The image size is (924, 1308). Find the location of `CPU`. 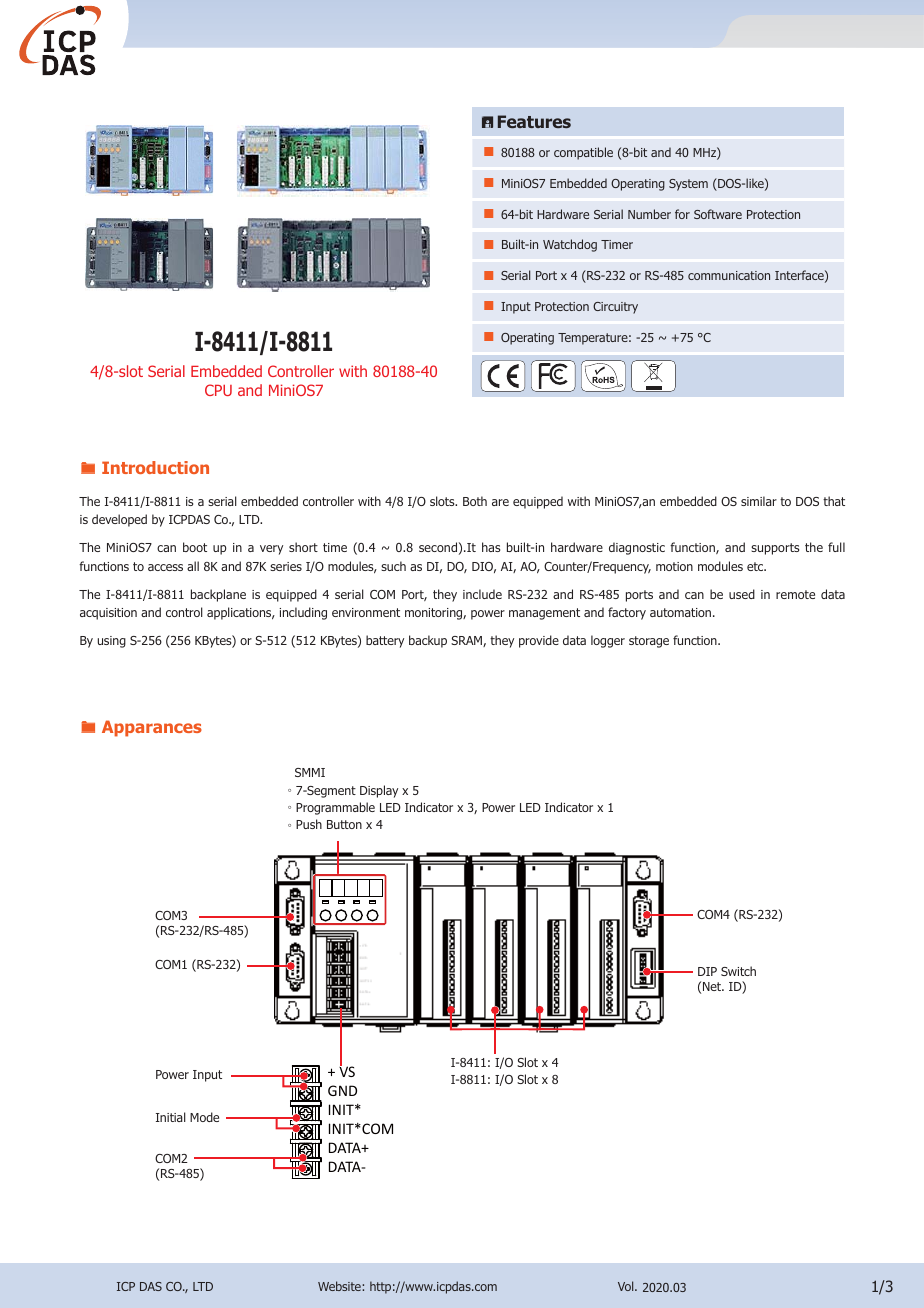

CPU is located at coordinates (218, 390).
